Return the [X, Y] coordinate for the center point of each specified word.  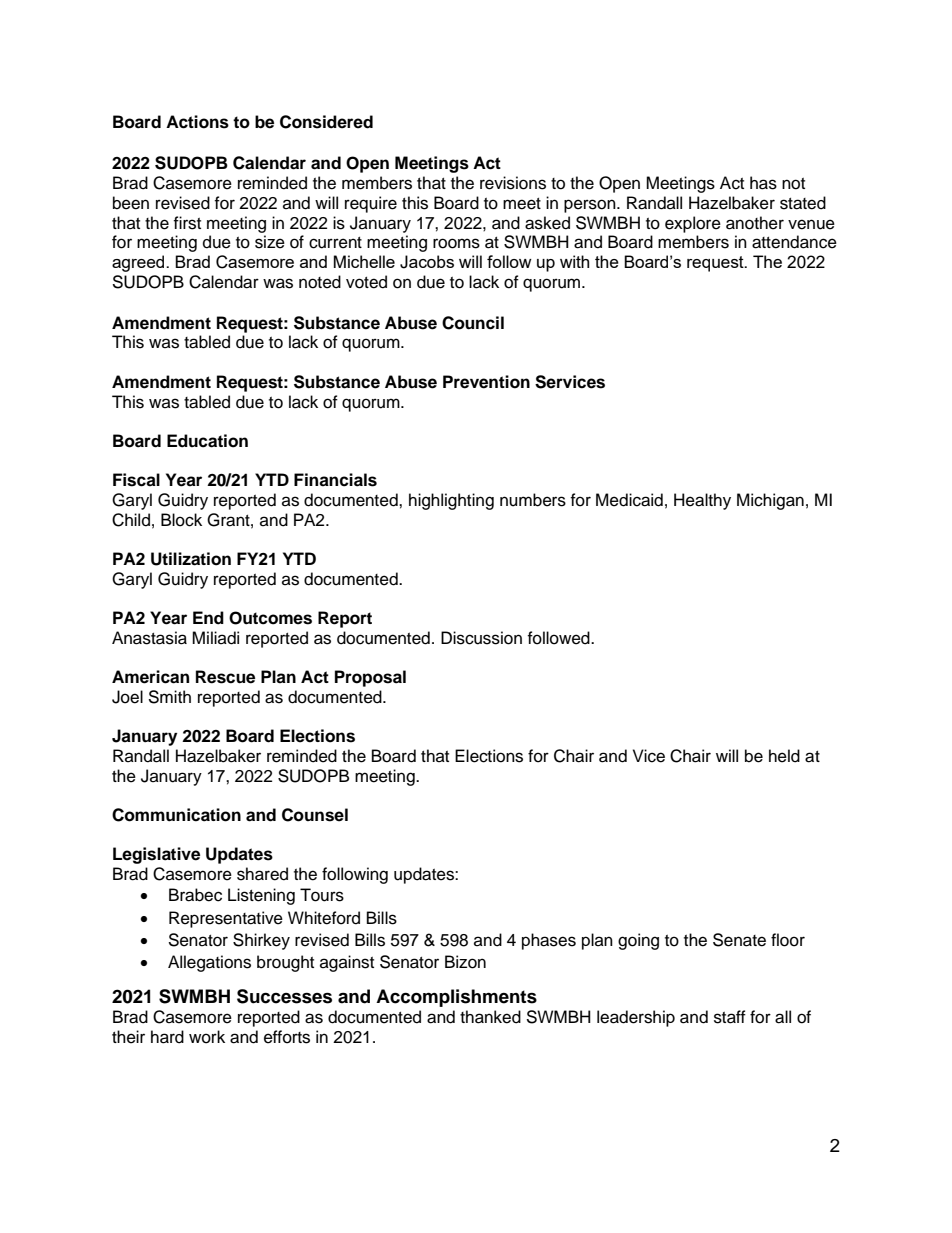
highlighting [451, 501]
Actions [197, 122]
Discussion [481, 638]
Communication [176, 815]
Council [473, 323]
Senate [739, 940]
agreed [139, 263]
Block [181, 520]
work [207, 1037]
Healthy [702, 501]
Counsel [315, 815]
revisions [513, 183]
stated [803, 203]
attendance [794, 242]
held [784, 756]
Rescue [225, 677]
